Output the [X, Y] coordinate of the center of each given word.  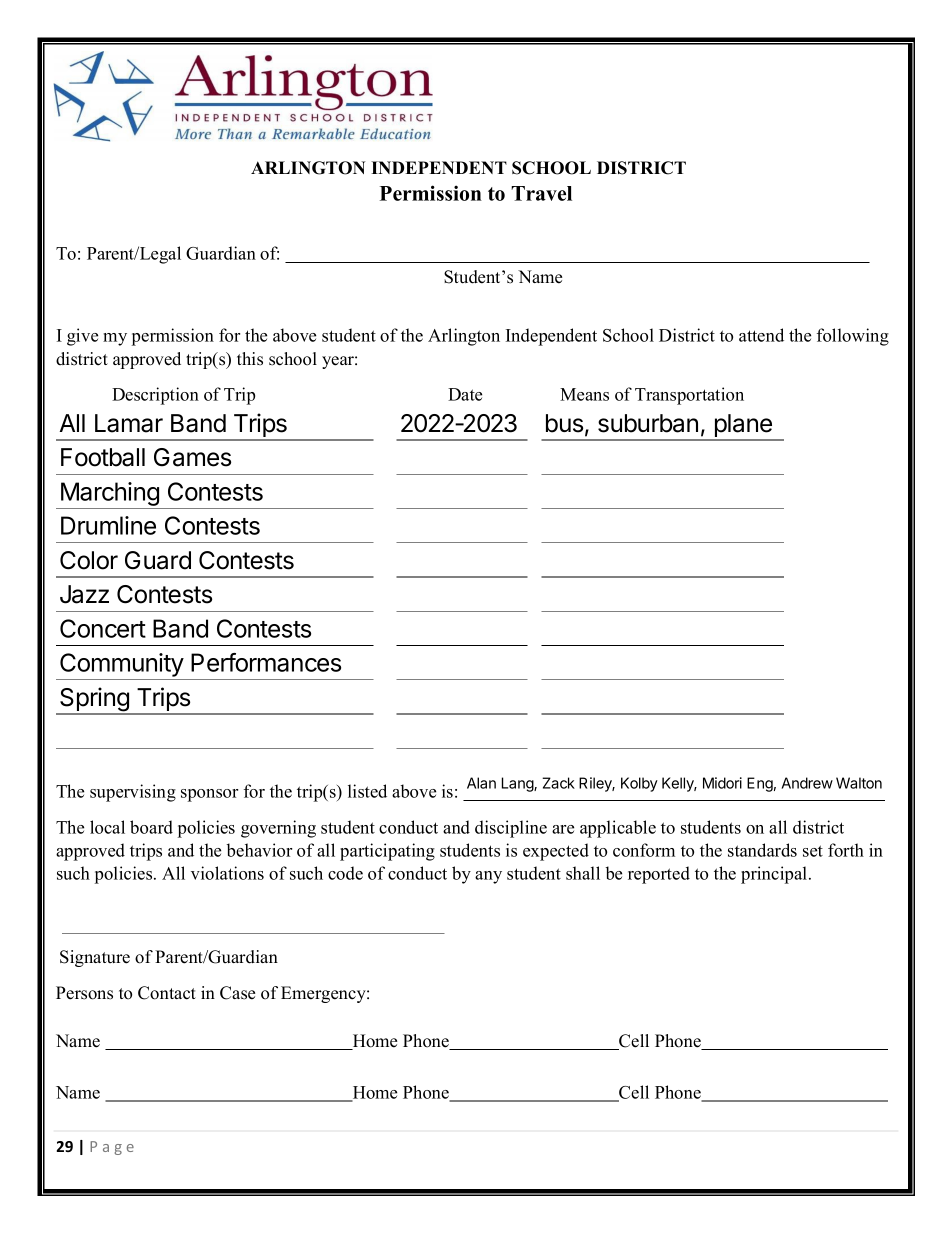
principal [775, 875]
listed [367, 791]
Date [465, 394]
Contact [167, 993]
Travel [541, 193]
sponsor [209, 795]
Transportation [689, 396]
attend [761, 335]
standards [762, 850]
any [488, 877]
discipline [511, 829]
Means [584, 394]
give [82, 337]
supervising [133, 793]
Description [155, 396]
